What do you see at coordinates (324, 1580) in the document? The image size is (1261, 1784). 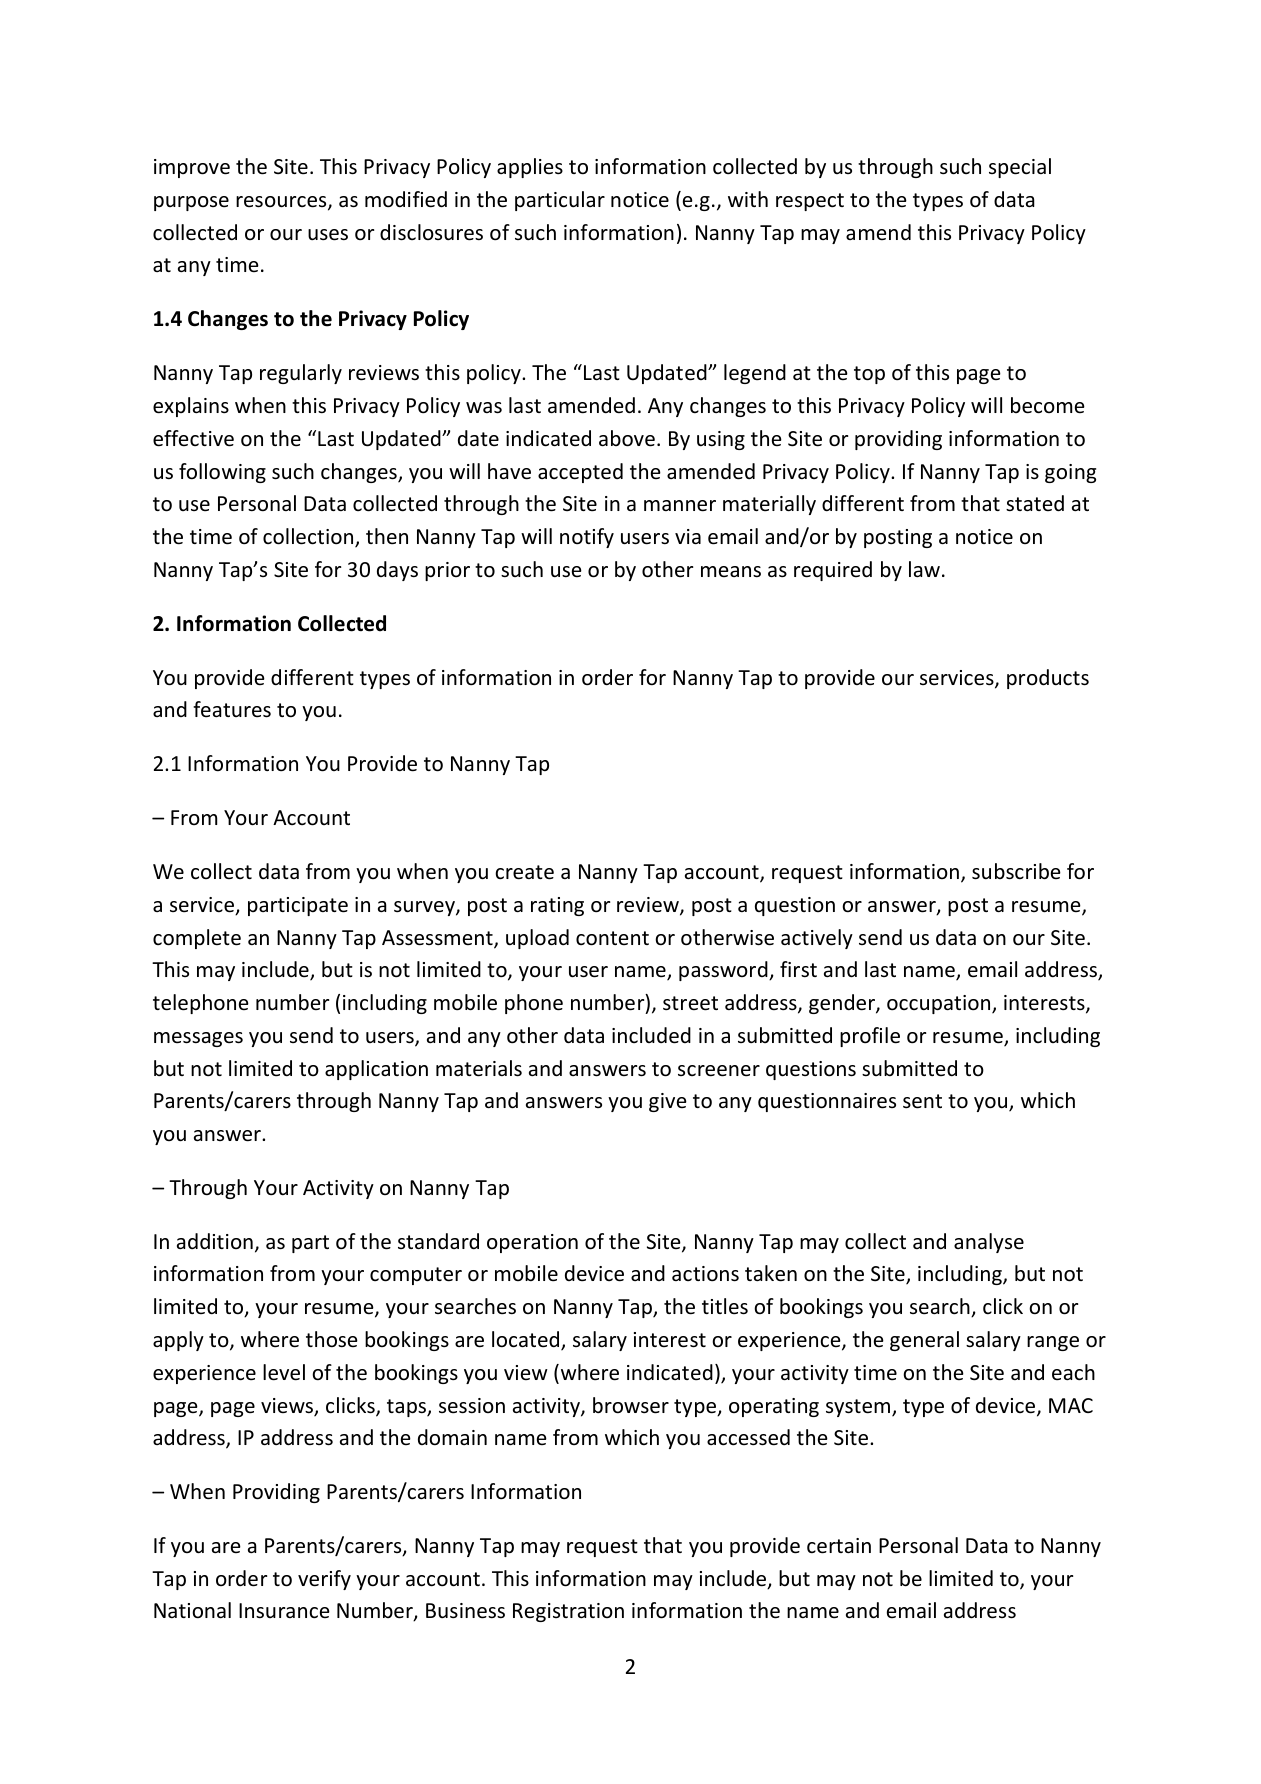 I see `verify` at bounding box center [324, 1580].
